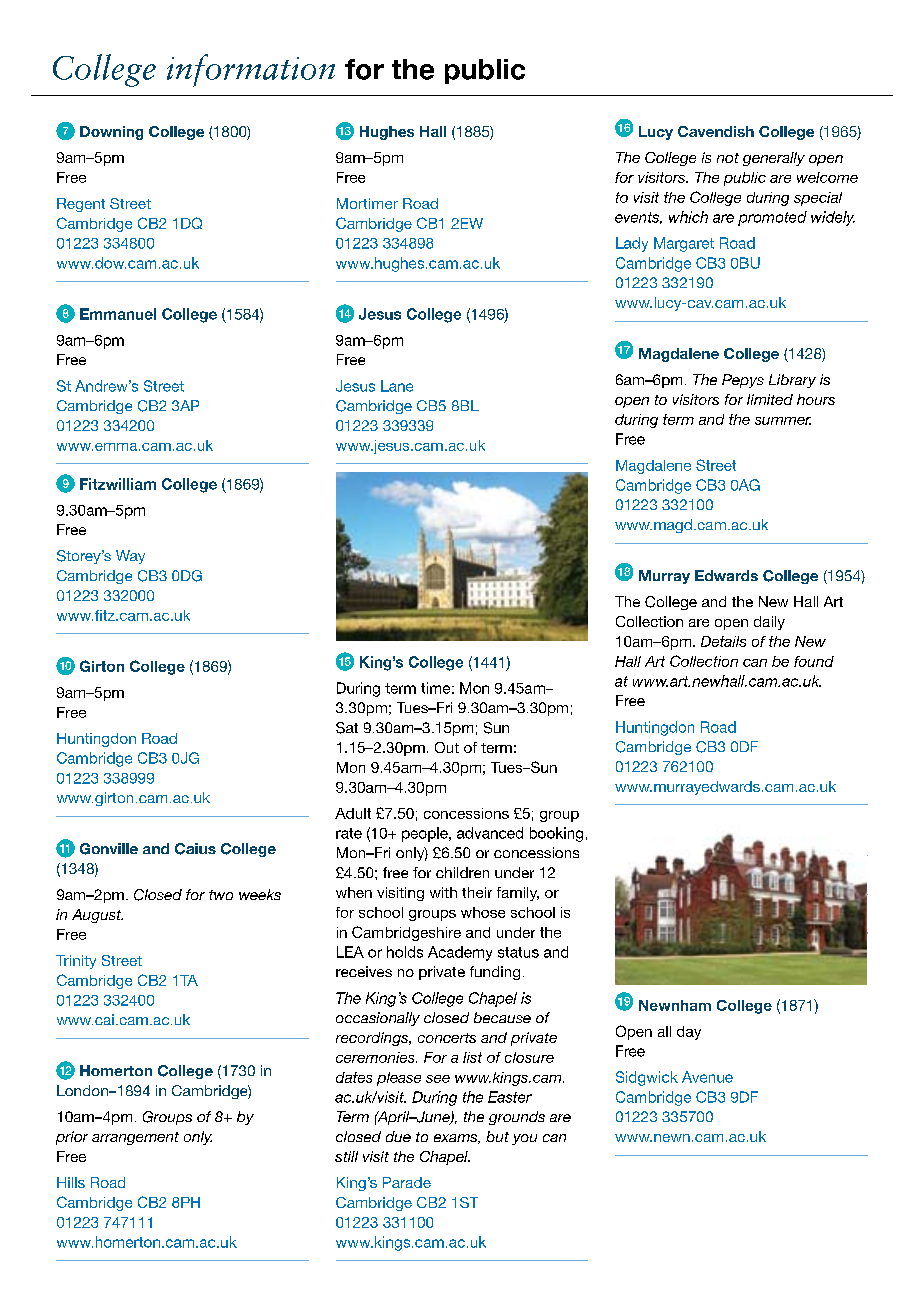  I want to click on Downing, so click(111, 133).
